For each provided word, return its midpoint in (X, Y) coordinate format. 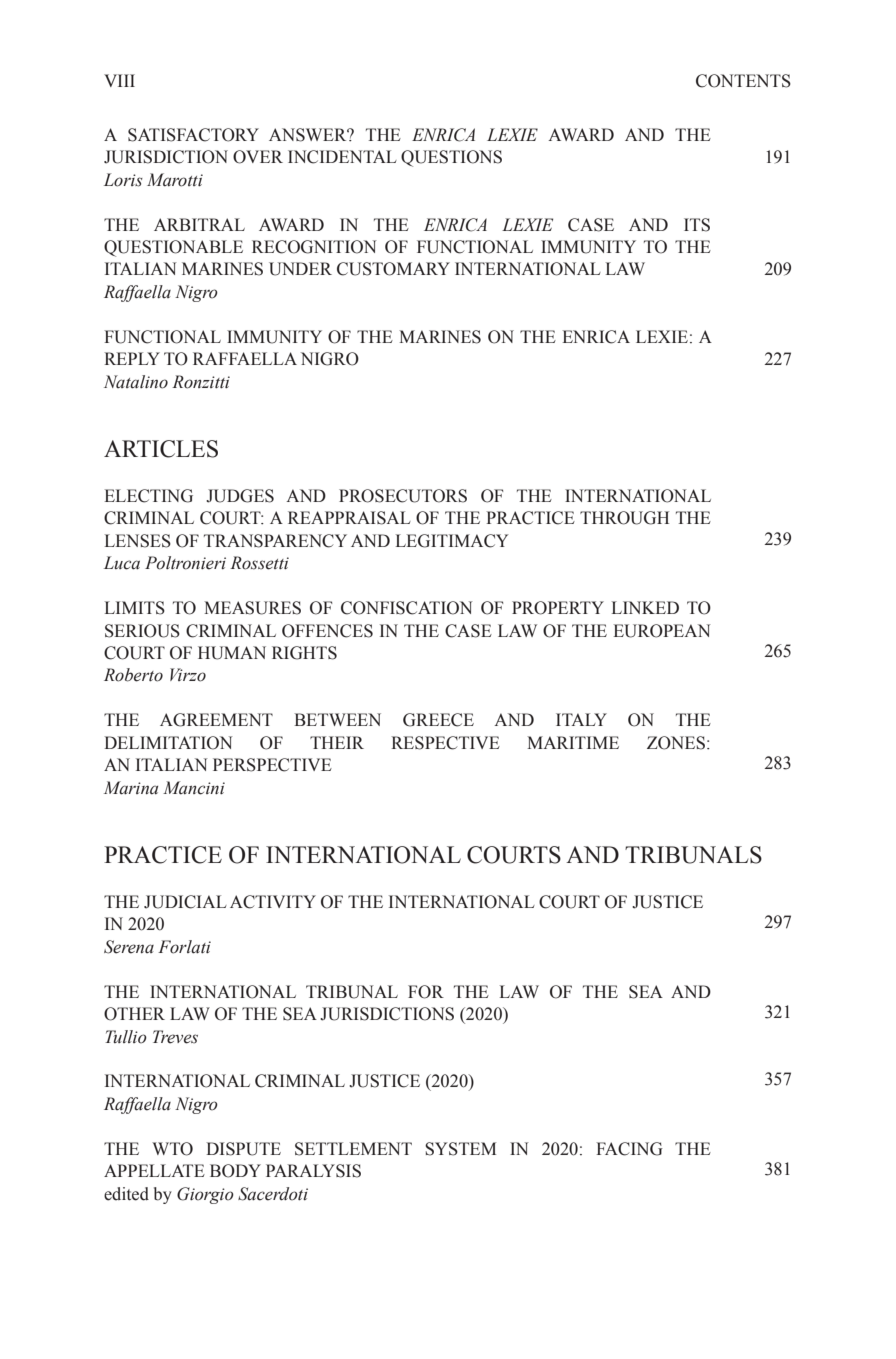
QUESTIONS (451, 158)
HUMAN (232, 653)
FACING (629, 1149)
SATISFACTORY (193, 135)
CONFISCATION (407, 608)
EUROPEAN (662, 631)
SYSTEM (460, 1149)
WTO (172, 1149)
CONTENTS (743, 81)
